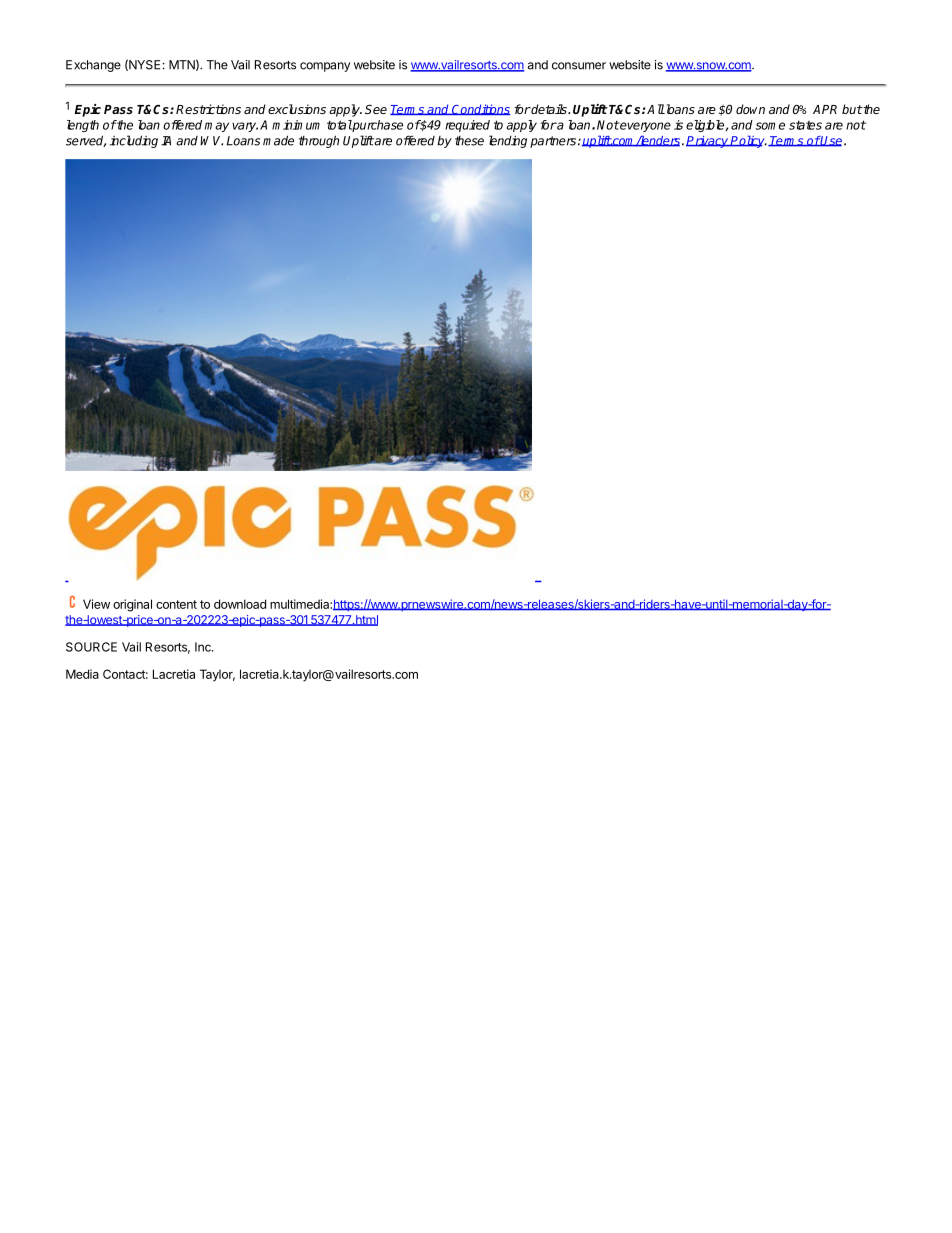  Describe the element at coordinates (134, 141) in the screenshot. I see `including` at that location.
